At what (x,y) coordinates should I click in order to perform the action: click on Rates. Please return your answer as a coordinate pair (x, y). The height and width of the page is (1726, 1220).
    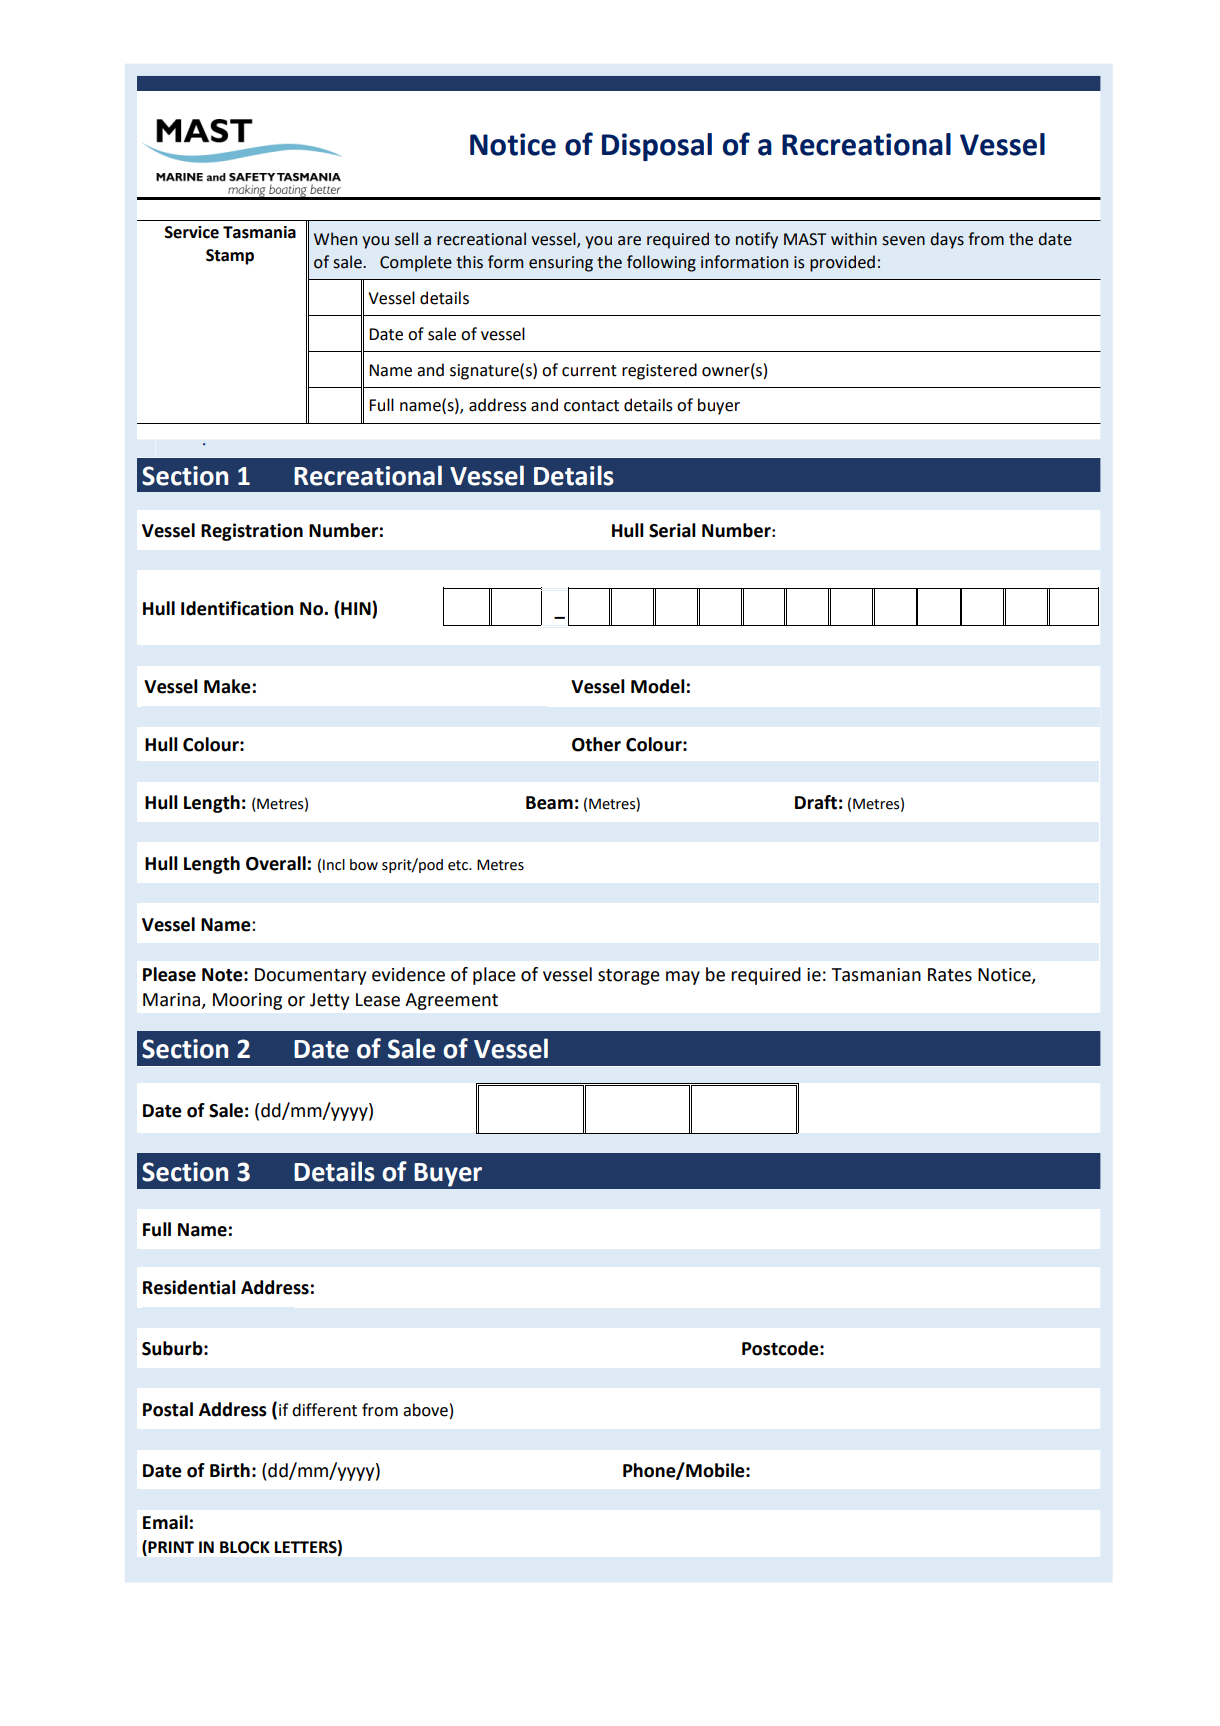
    Looking at the image, I should click on (950, 975).
